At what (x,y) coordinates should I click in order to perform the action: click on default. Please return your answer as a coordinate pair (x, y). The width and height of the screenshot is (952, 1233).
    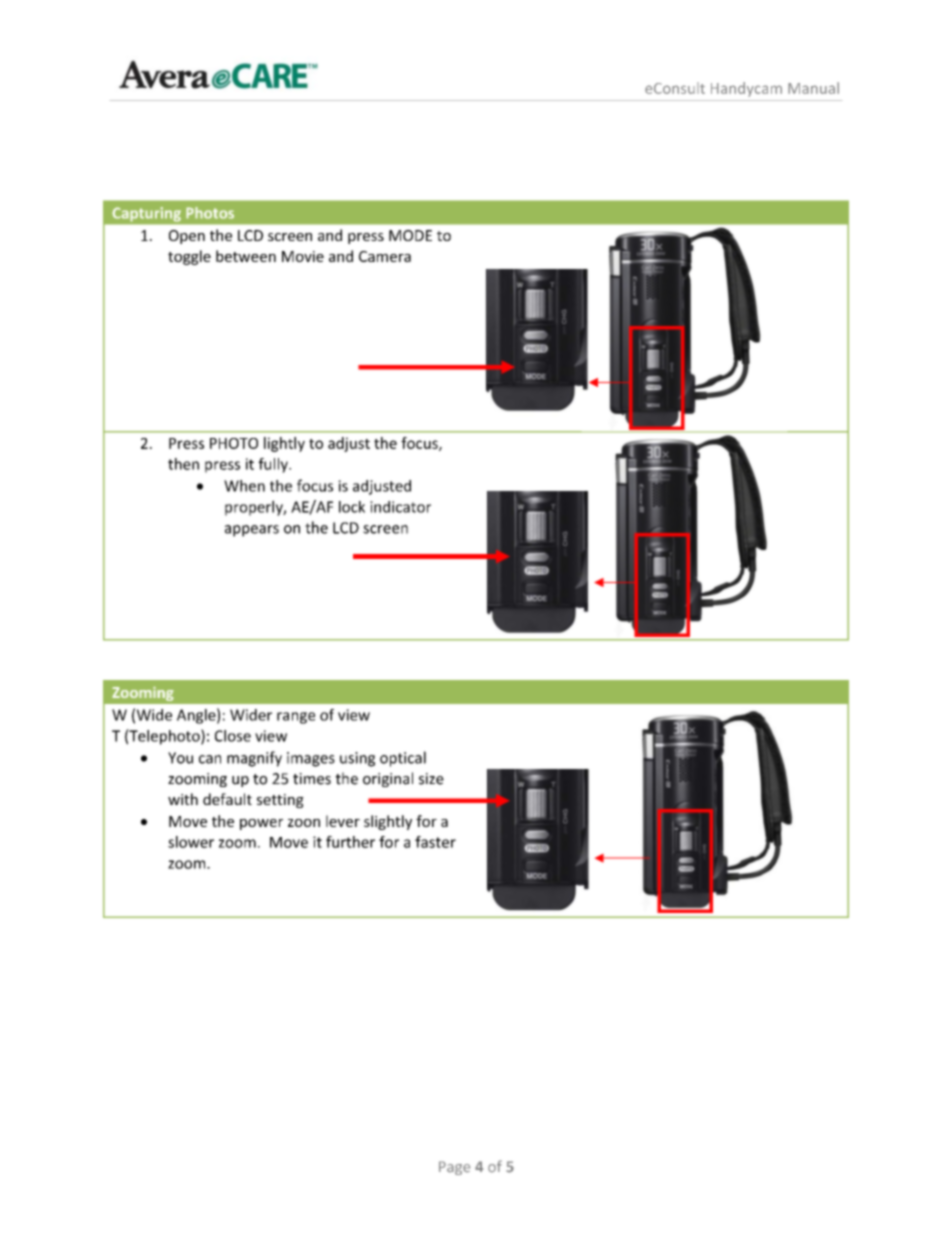
    Looking at the image, I should click on (227, 799).
